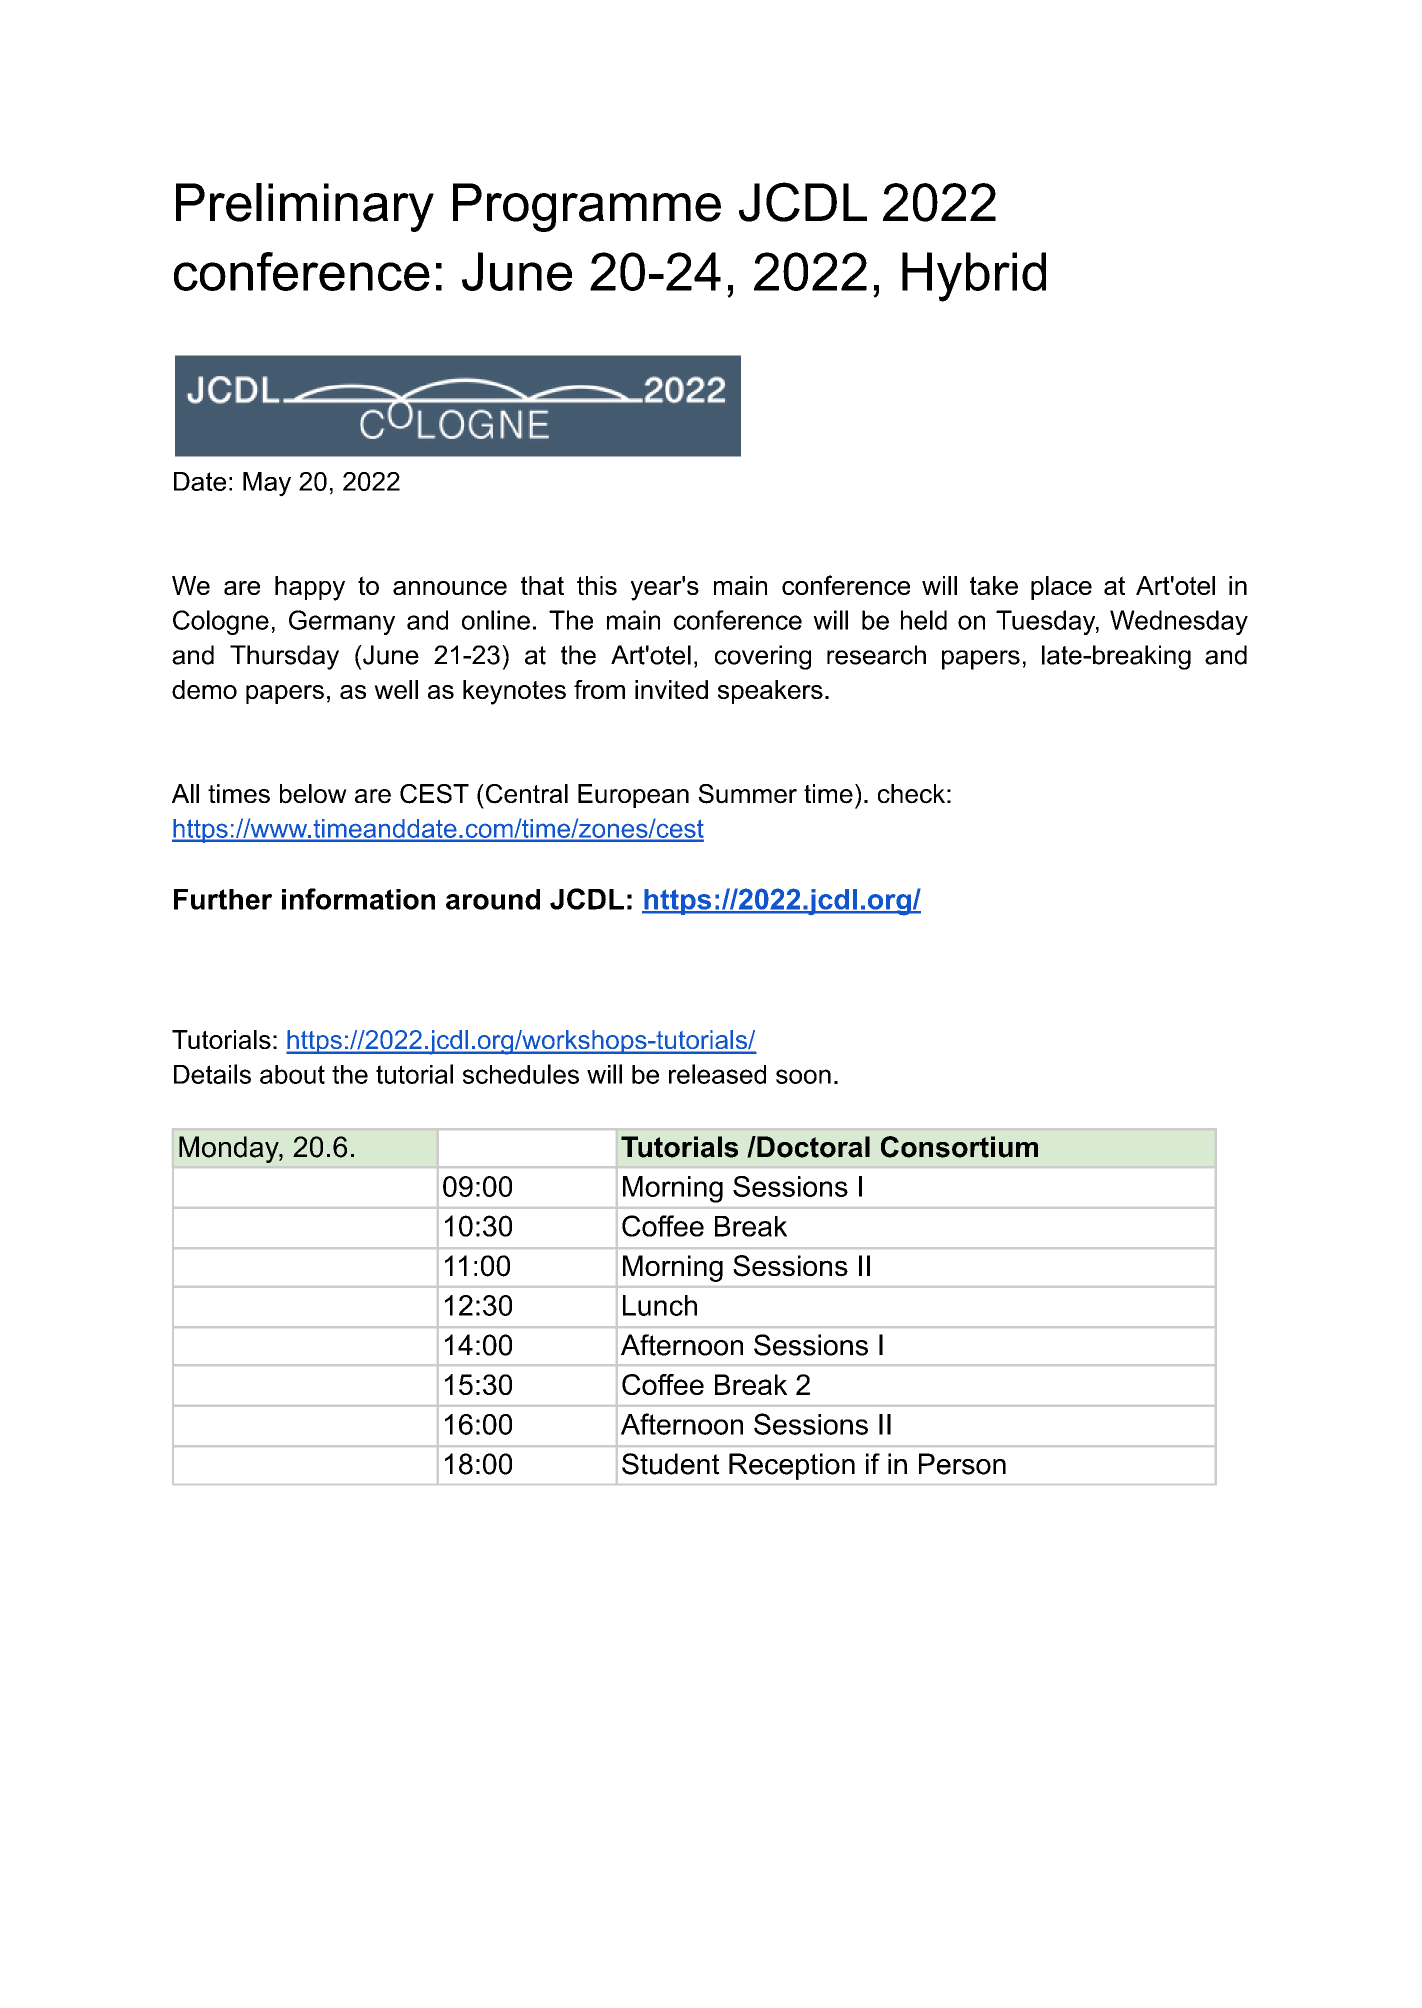  I want to click on Preliminary, so click(305, 207).
